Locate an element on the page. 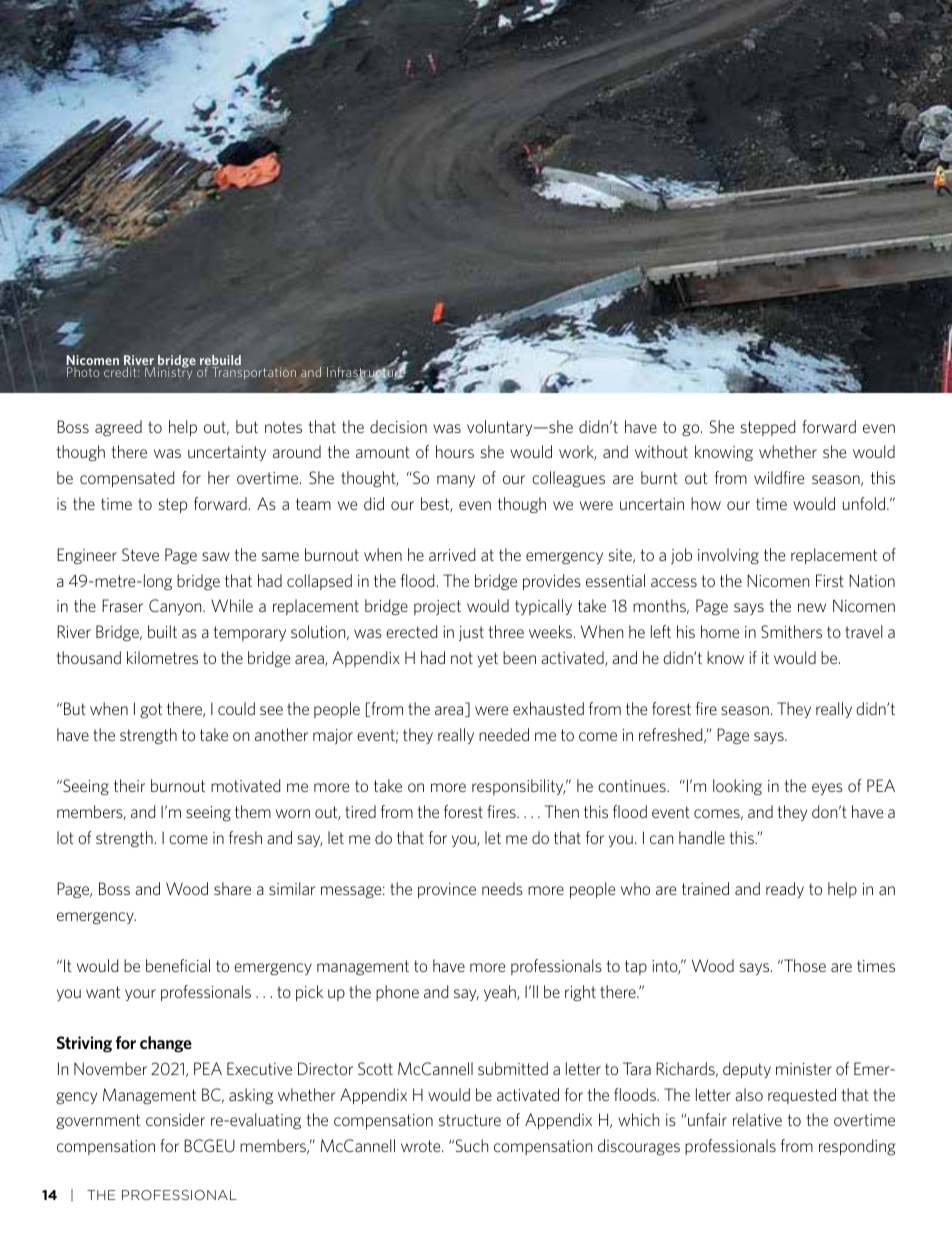 The height and width of the image is (1233, 952). yet is located at coordinates (487, 659).
